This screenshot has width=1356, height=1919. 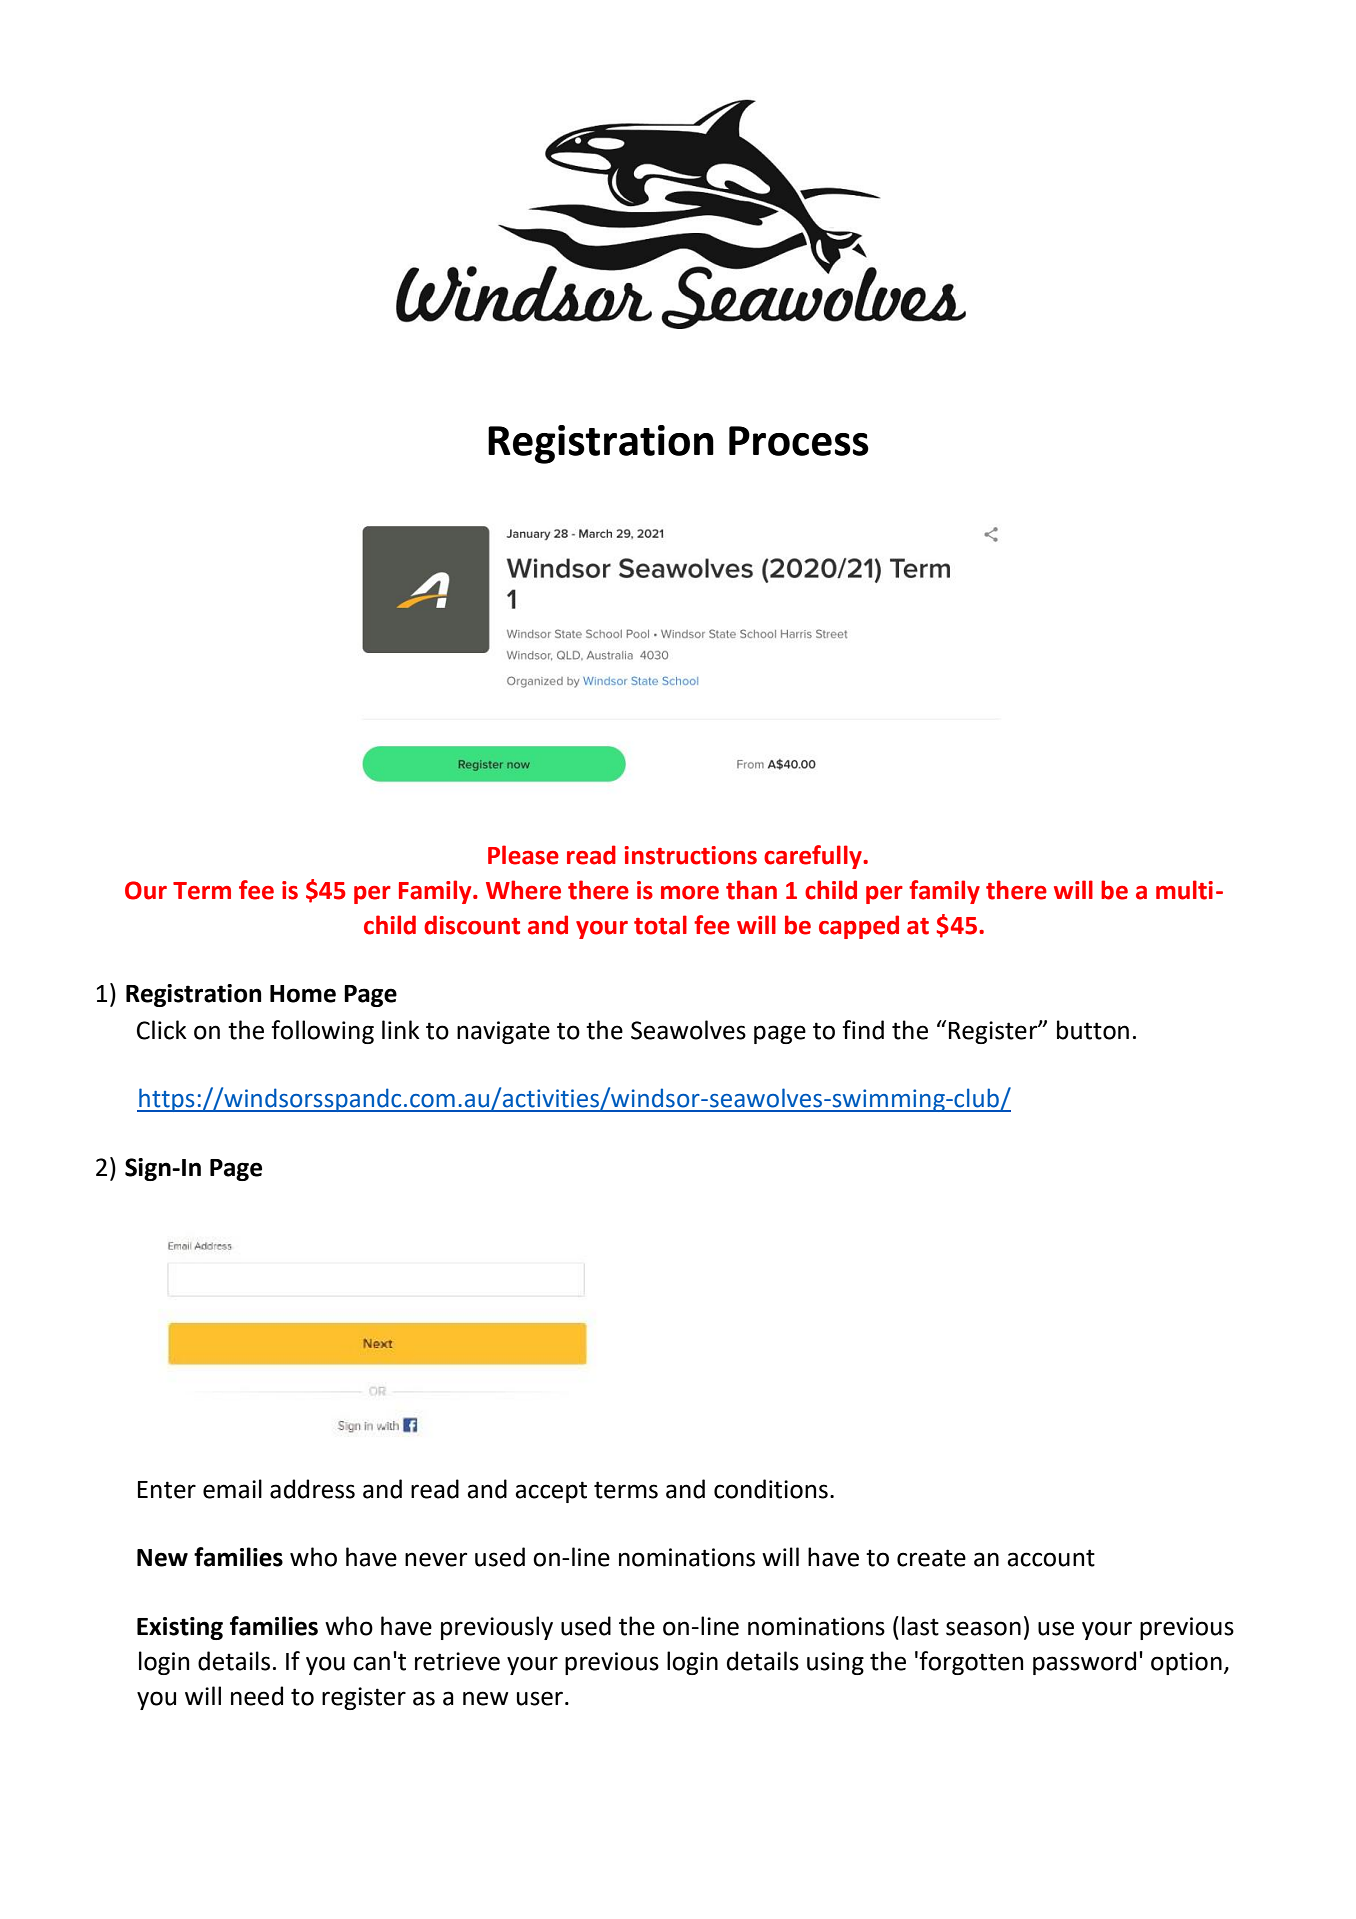 What do you see at coordinates (690, 855) in the screenshot?
I see `instructions` at bounding box center [690, 855].
